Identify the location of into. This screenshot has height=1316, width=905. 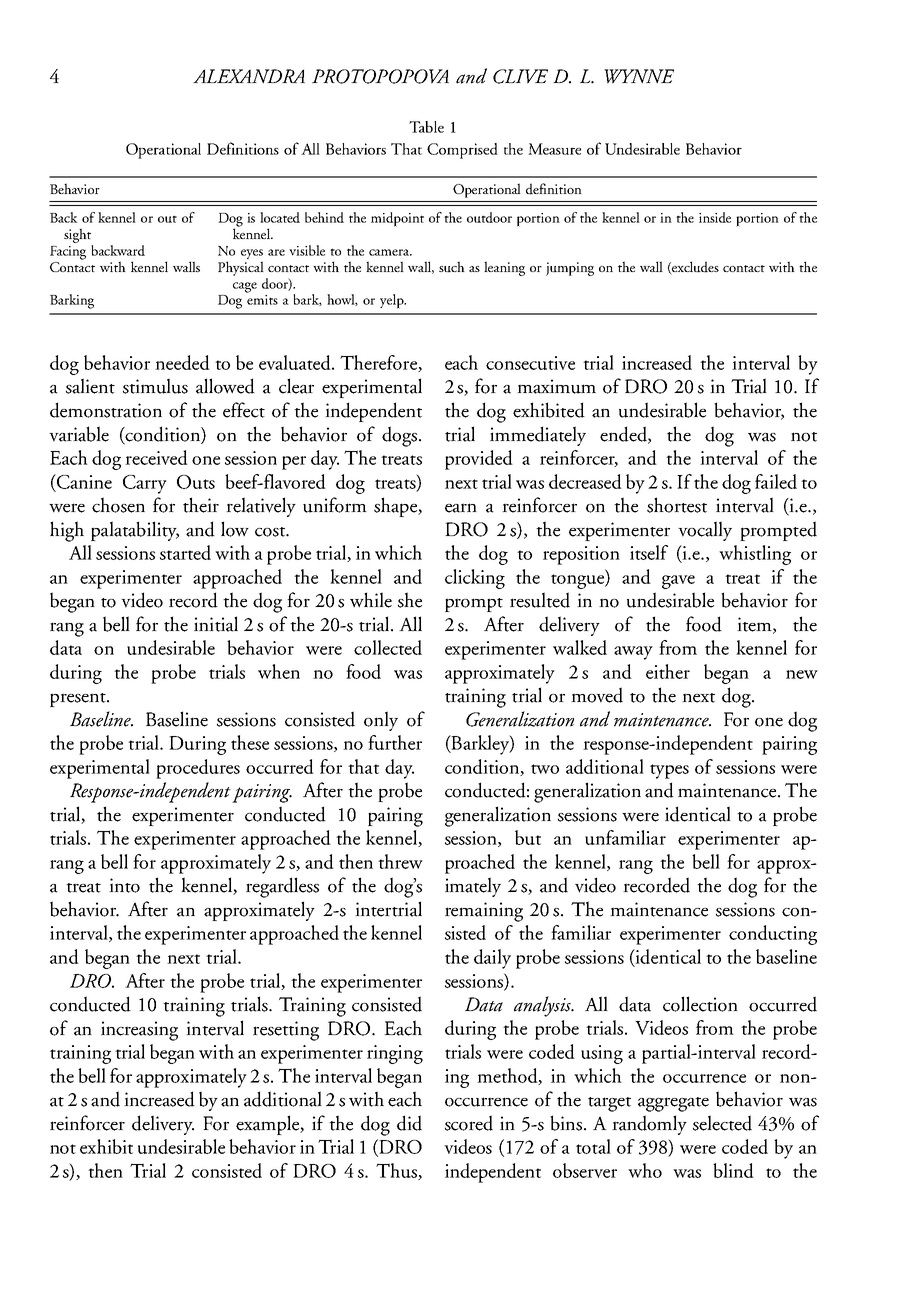
(124, 885).
